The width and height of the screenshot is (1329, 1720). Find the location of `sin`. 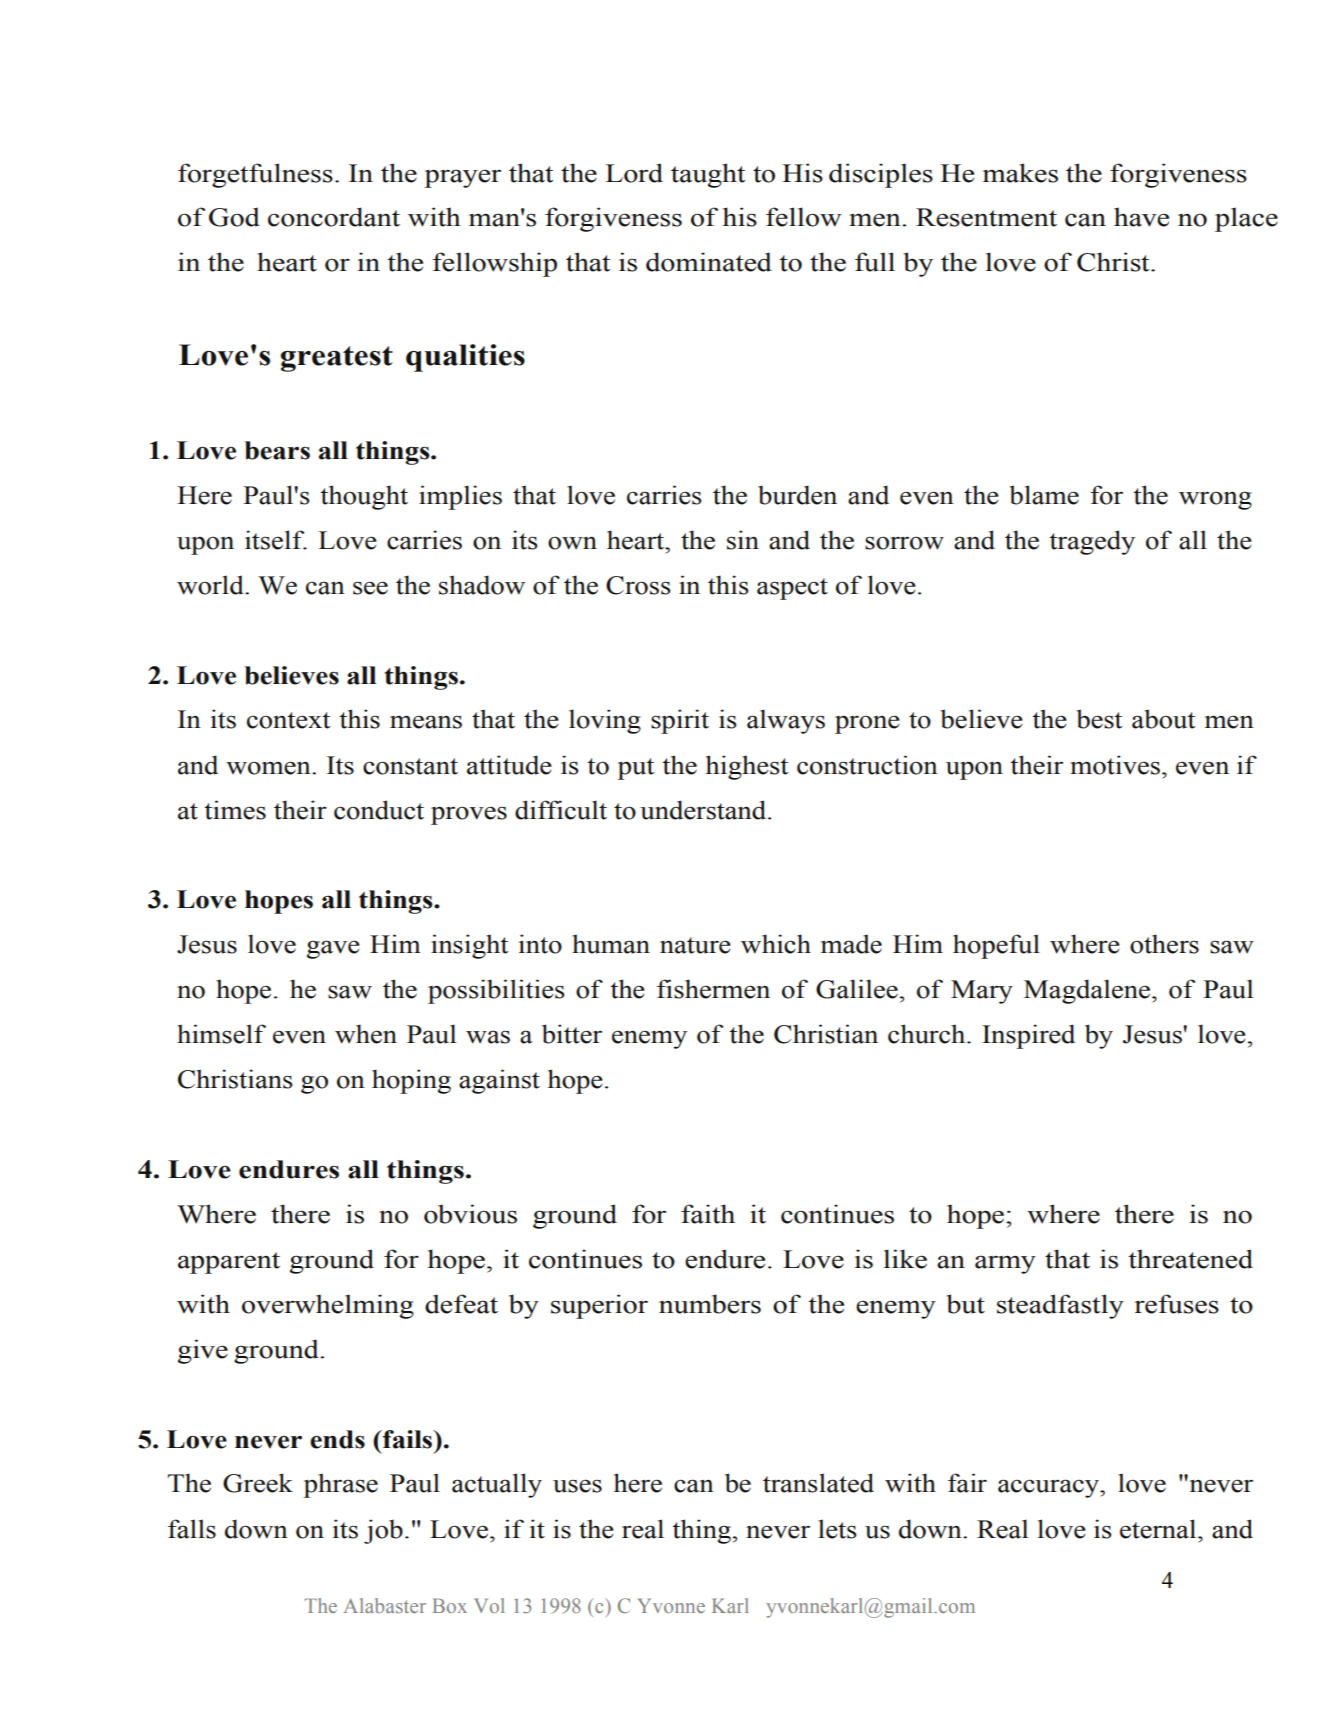

sin is located at coordinates (743, 540).
